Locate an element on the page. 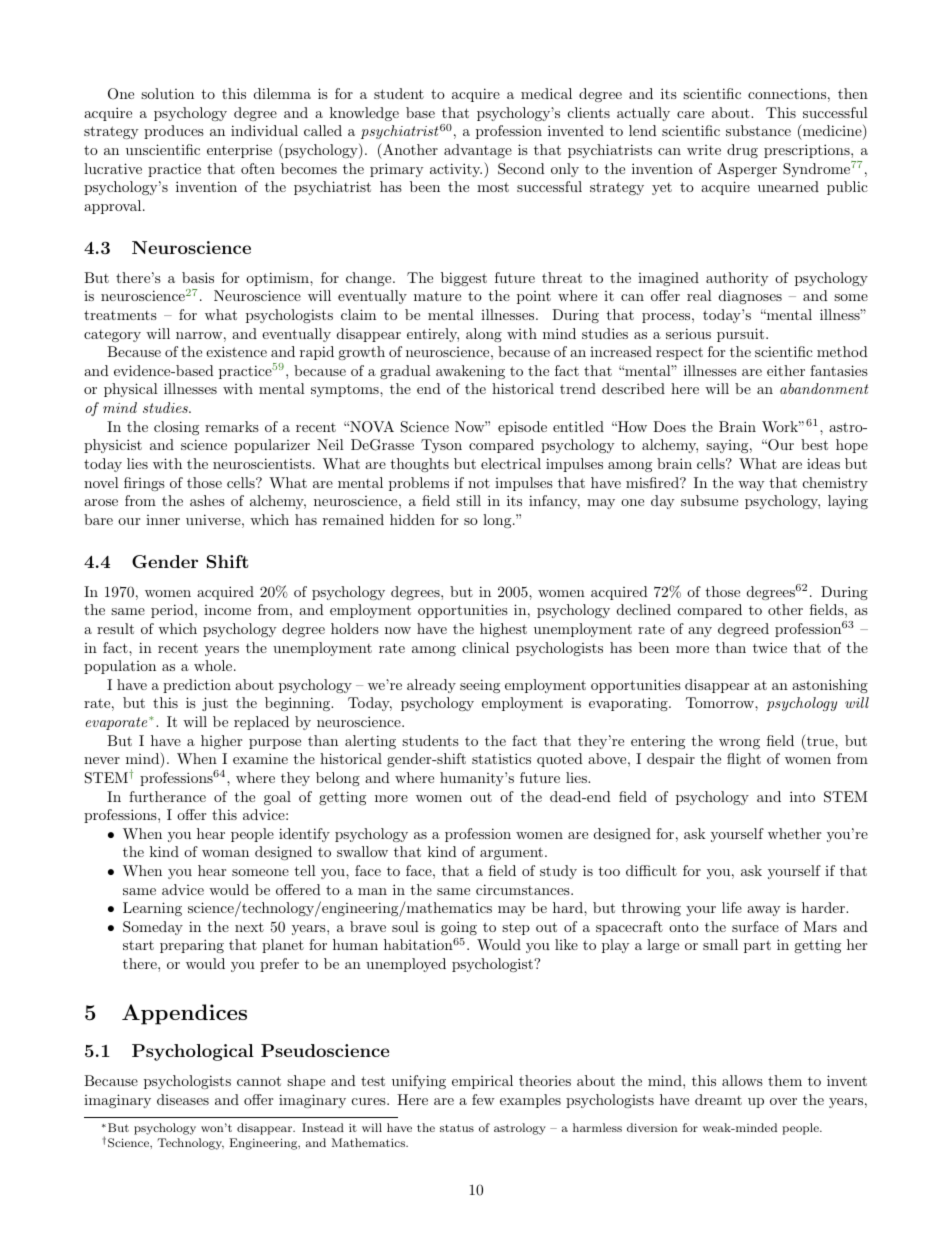 The image size is (952, 1233). substance is located at coordinates (758, 130).
